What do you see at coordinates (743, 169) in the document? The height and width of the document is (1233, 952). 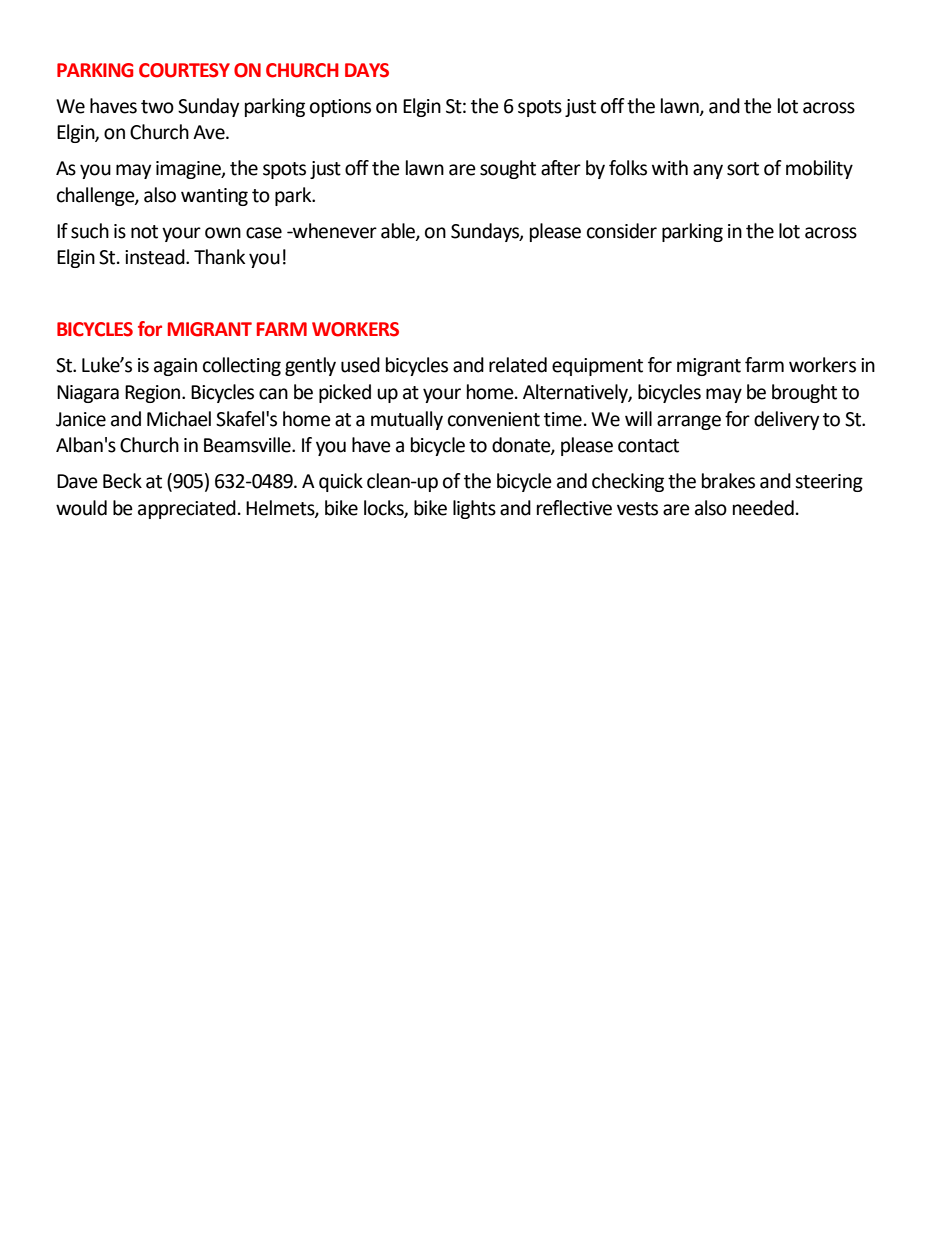 I see `sort` at bounding box center [743, 169].
